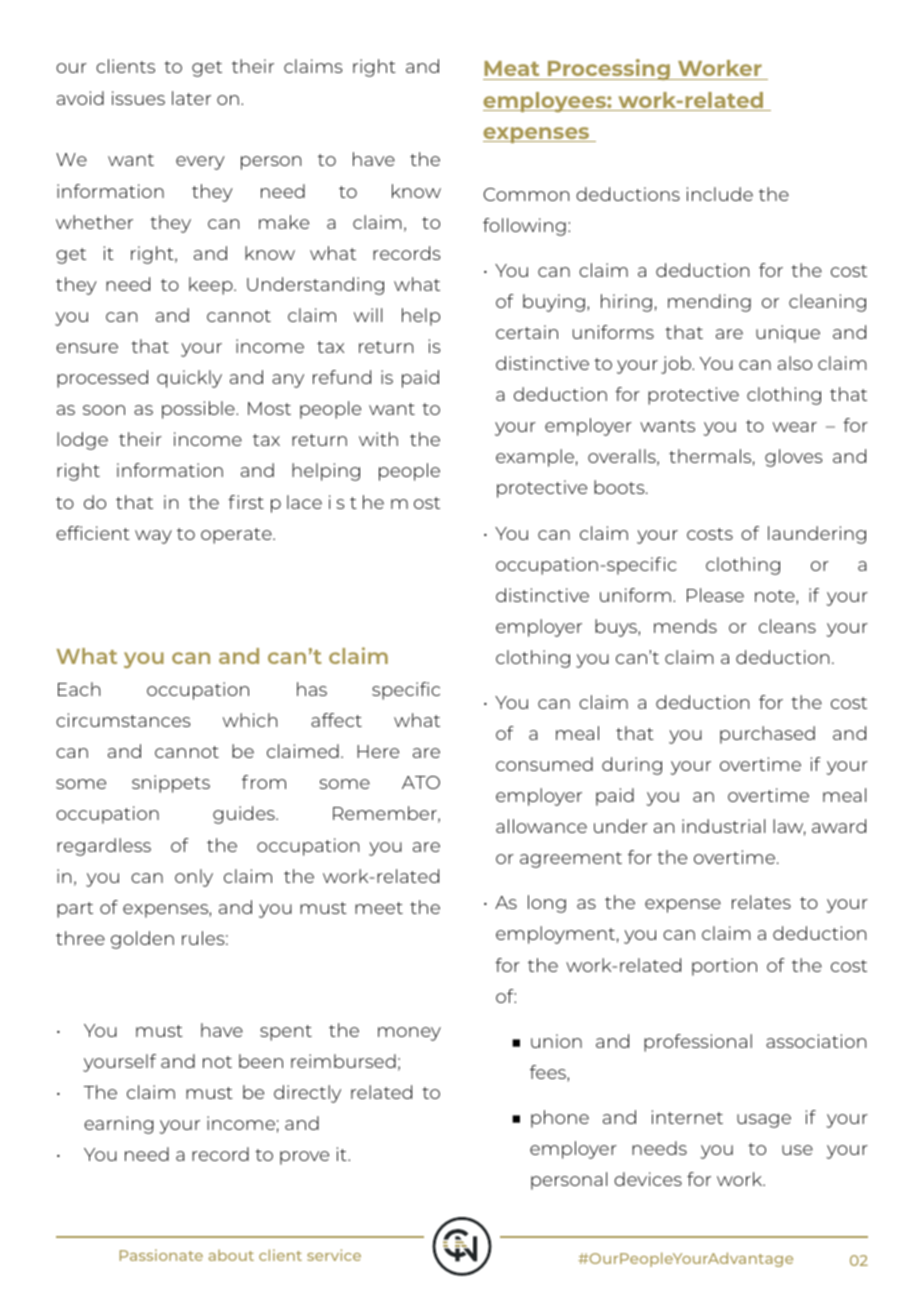 The image size is (924, 1308). Describe the element at coordinates (123, 720) in the image. I see `circumstances` at that location.
